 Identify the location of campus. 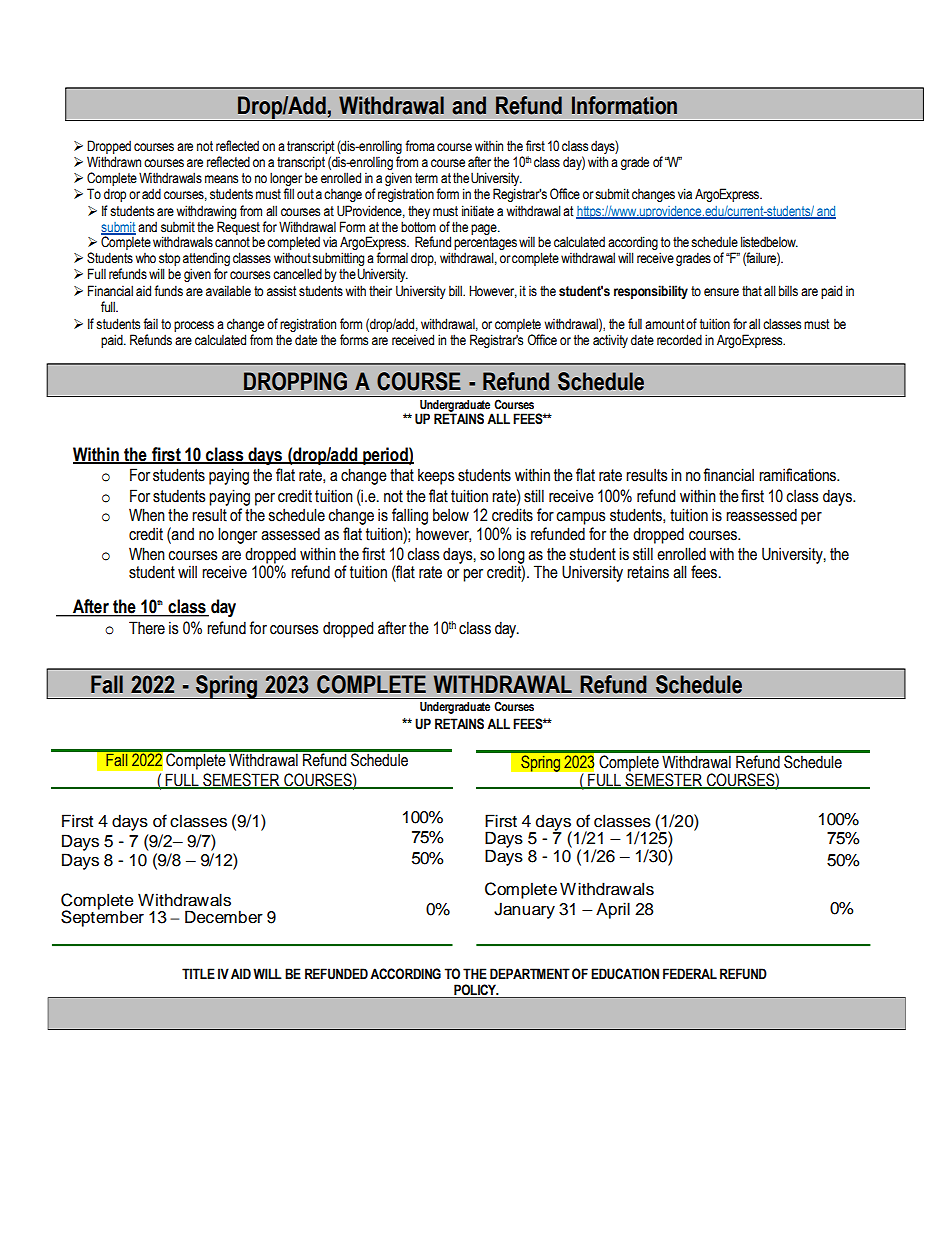
(581, 518).
